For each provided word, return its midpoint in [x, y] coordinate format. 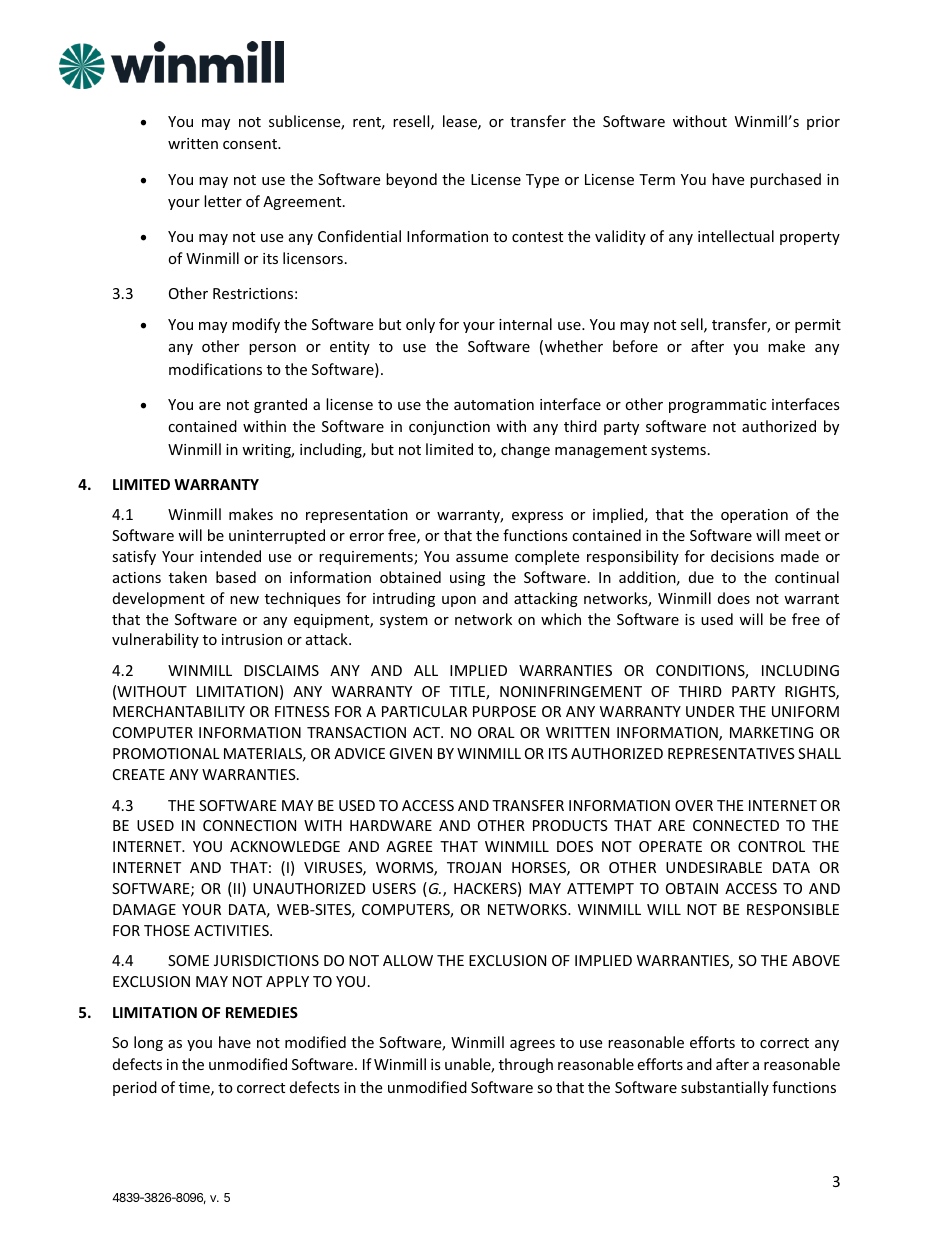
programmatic [717, 406]
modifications [215, 369]
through [526, 1065]
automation [494, 404]
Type [542, 181]
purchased [785, 180]
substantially [725, 1088]
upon [459, 601]
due [701, 577]
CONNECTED [736, 825]
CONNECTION [249, 825]
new [244, 600]
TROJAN [474, 867]
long [148, 1043]
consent [251, 144]
